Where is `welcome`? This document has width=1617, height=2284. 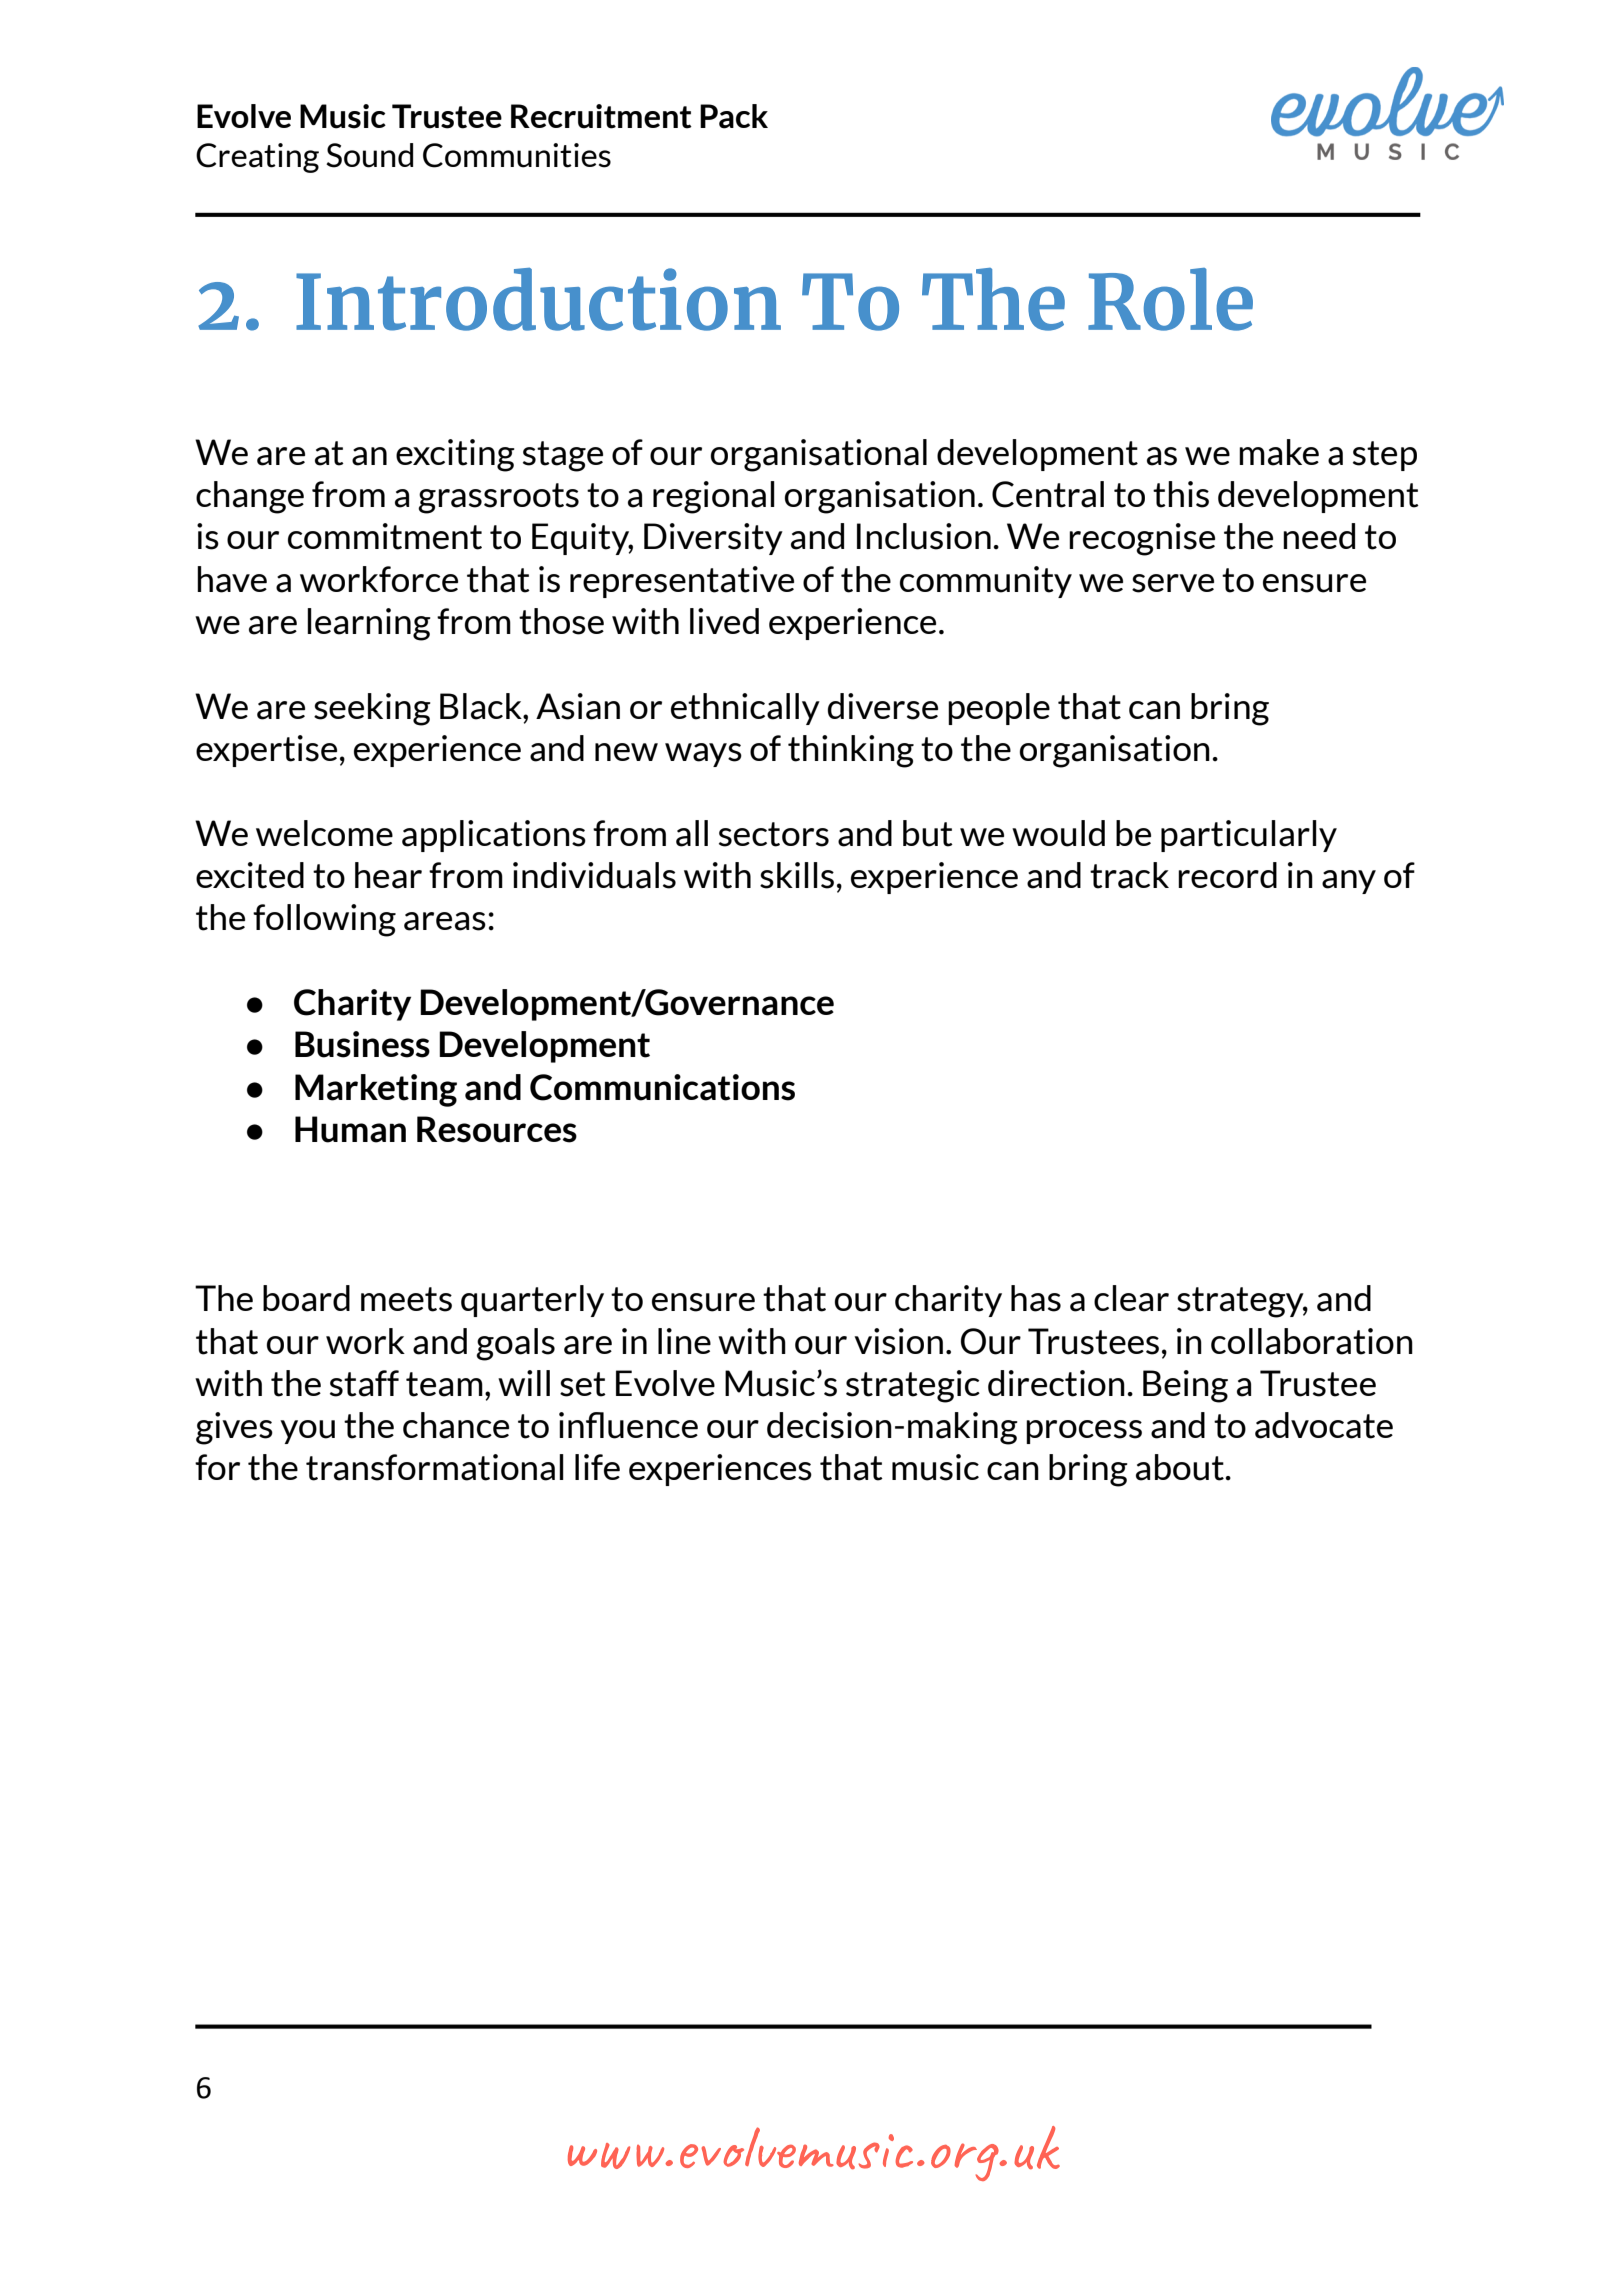
welcome is located at coordinates (324, 833).
